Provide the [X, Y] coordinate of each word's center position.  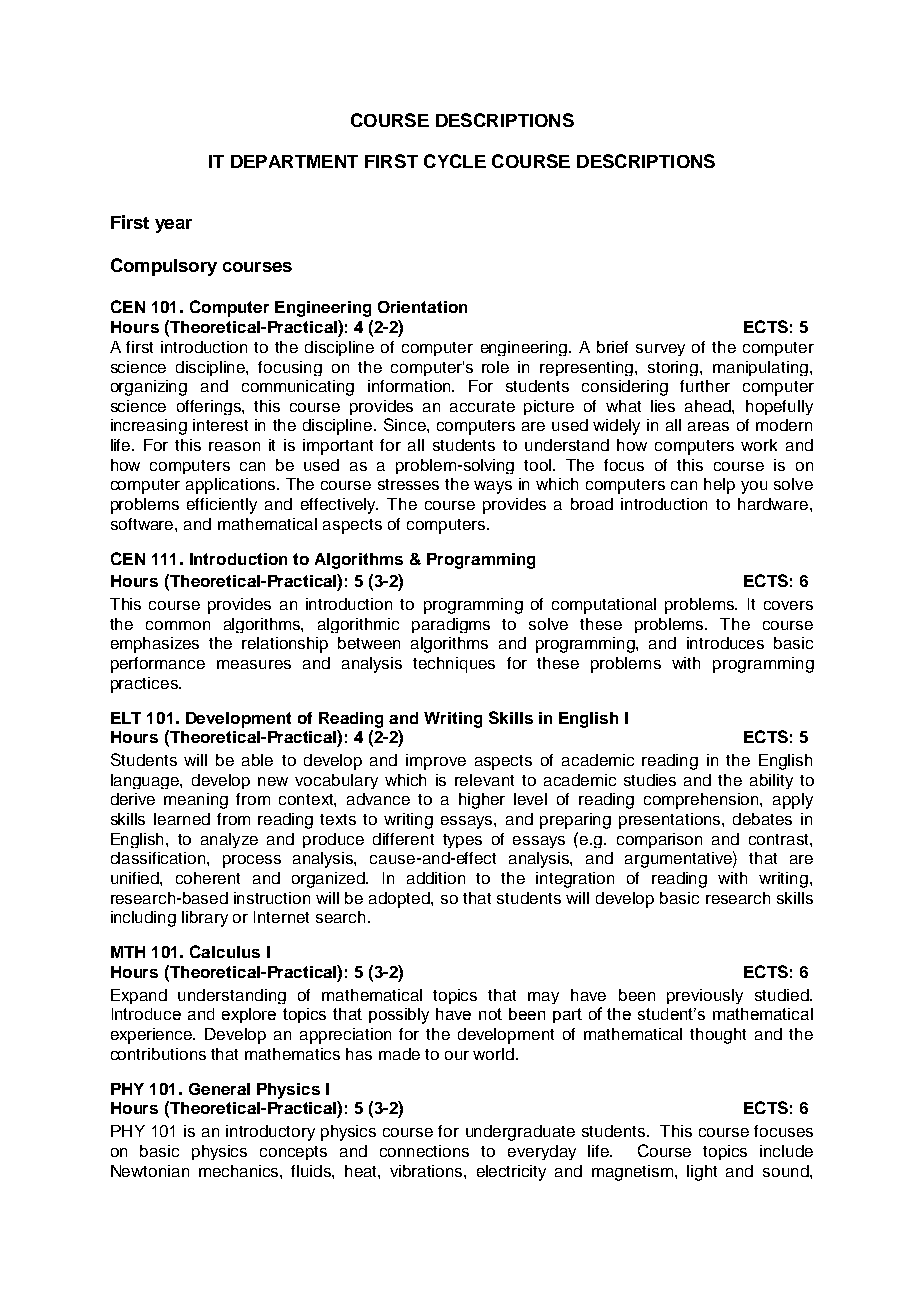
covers [788, 605]
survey [660, 350]
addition [436, 878]
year [173, 226]
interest [220, 425]
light [702, 1173]
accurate [482, 406]
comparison [659, 840]
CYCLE [455, 161]
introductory [270, 1133]
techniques [454, 665]
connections [424, 1151]
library [205, 919]
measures [254, 664]
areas [708, 426]
